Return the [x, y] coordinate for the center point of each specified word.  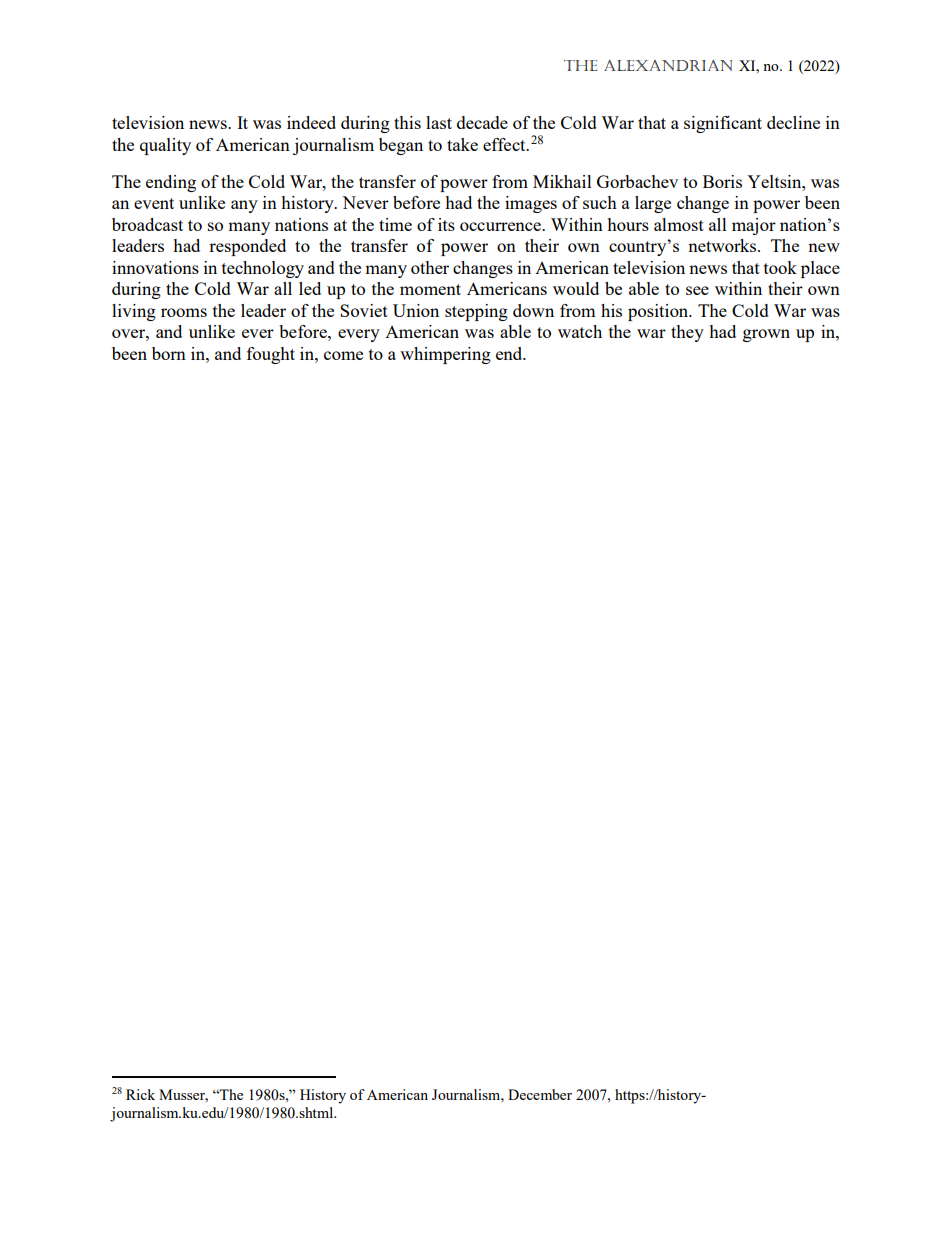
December [540, 1094]
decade [482, 122]
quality [165, 146]
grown [766, 335]
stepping [476, 312]
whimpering [445, 355]
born [169, 353]
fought [271, 355]
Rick [140, 1094]
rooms [184, 312]
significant [723, 124]
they [687, 333]
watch [580, 331]
